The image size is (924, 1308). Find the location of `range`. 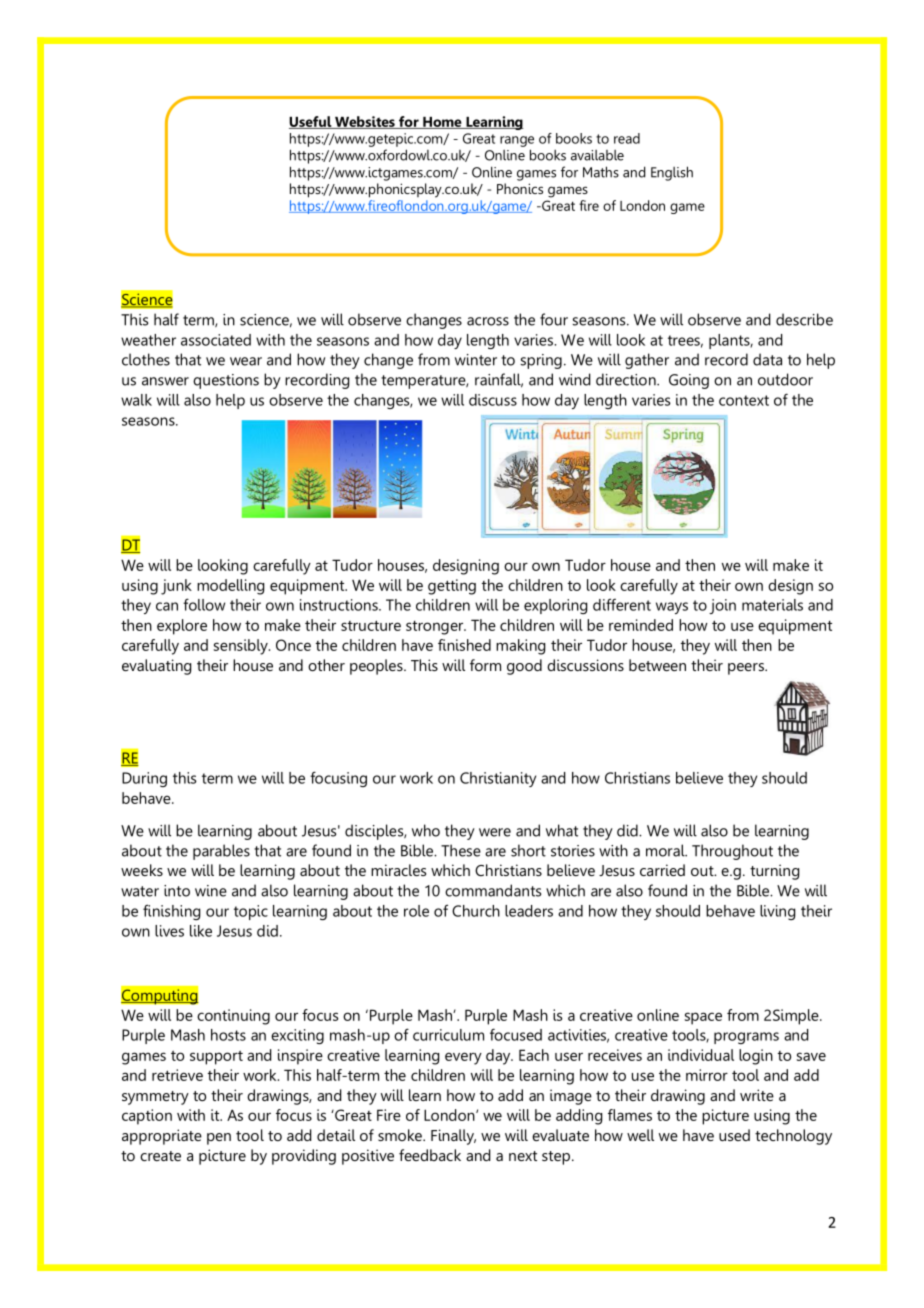

range is located at coordinates (517, 141).
